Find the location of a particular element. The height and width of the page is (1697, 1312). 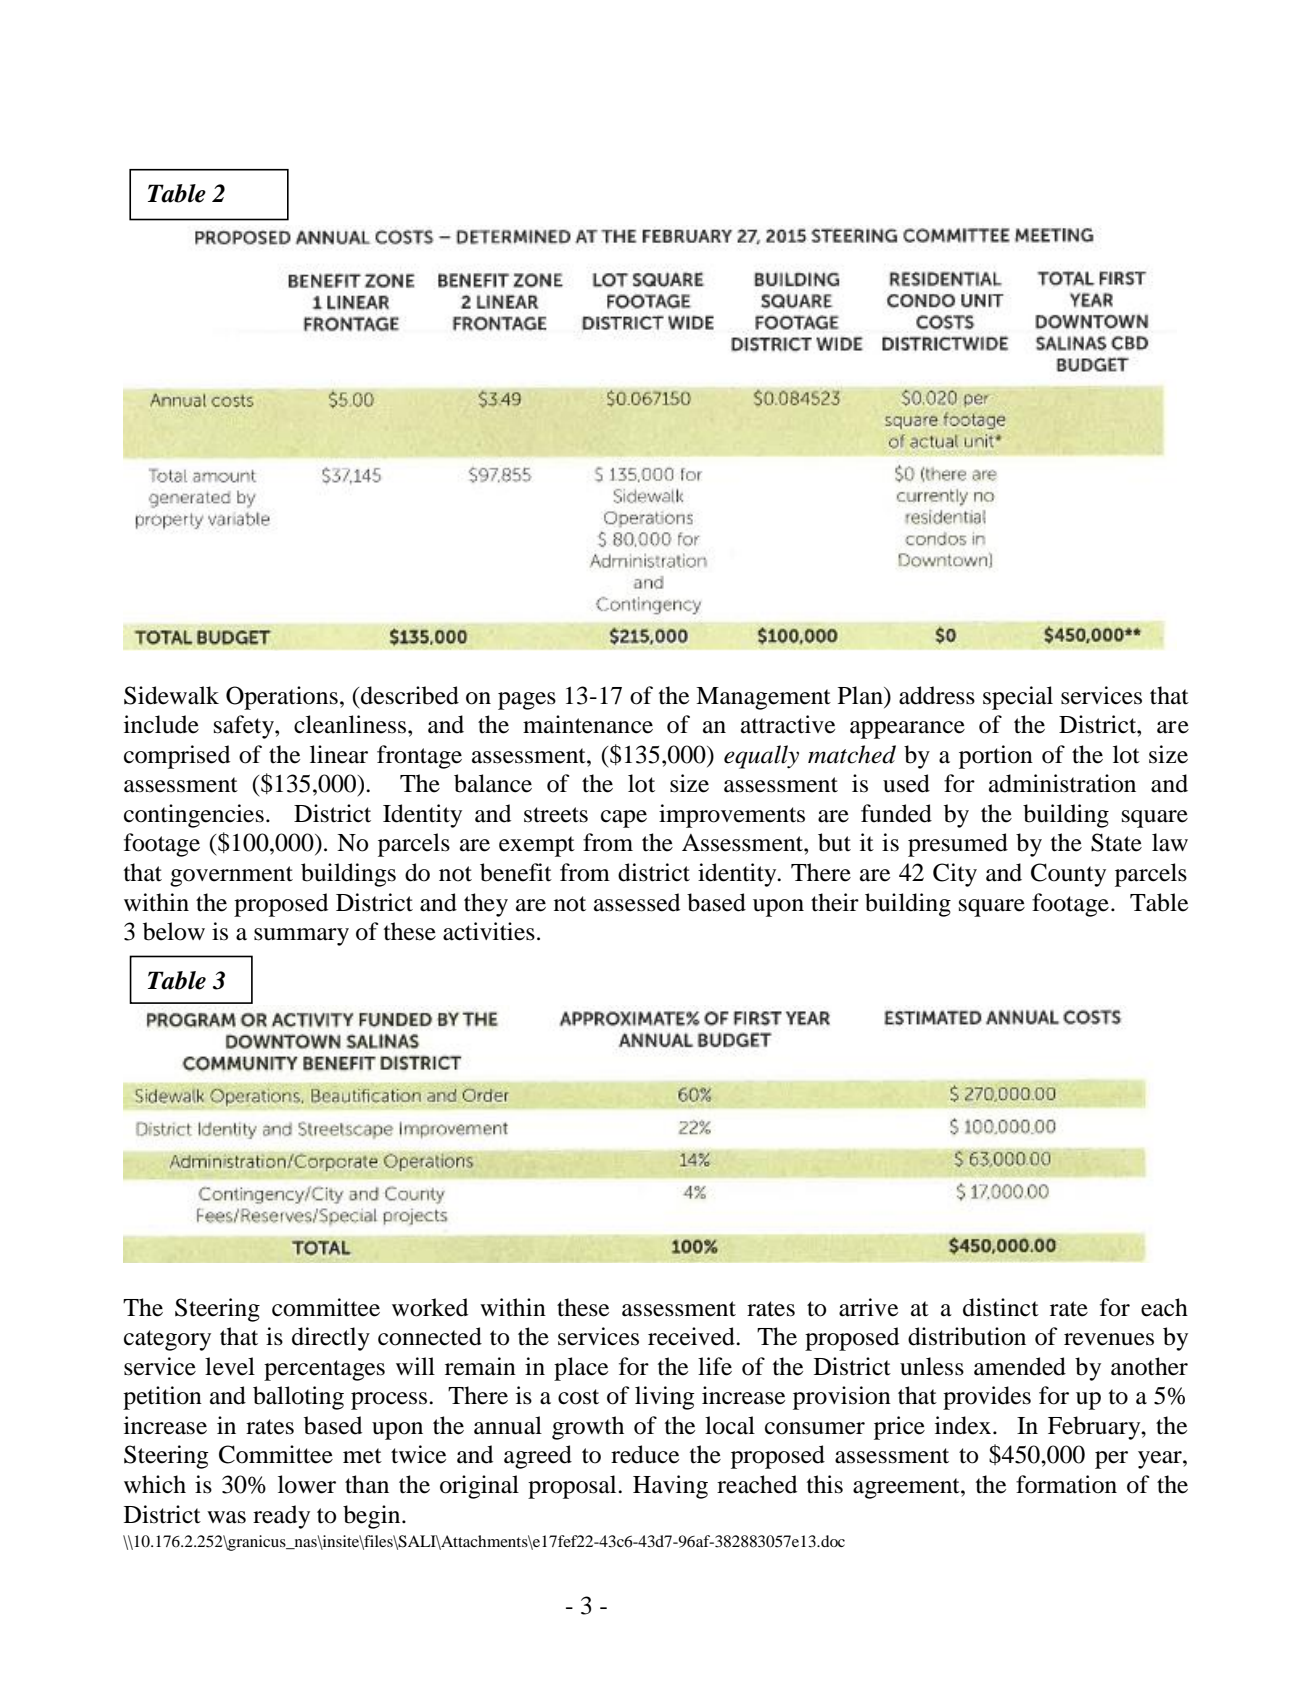

below is located at coordinates (174, 931).
